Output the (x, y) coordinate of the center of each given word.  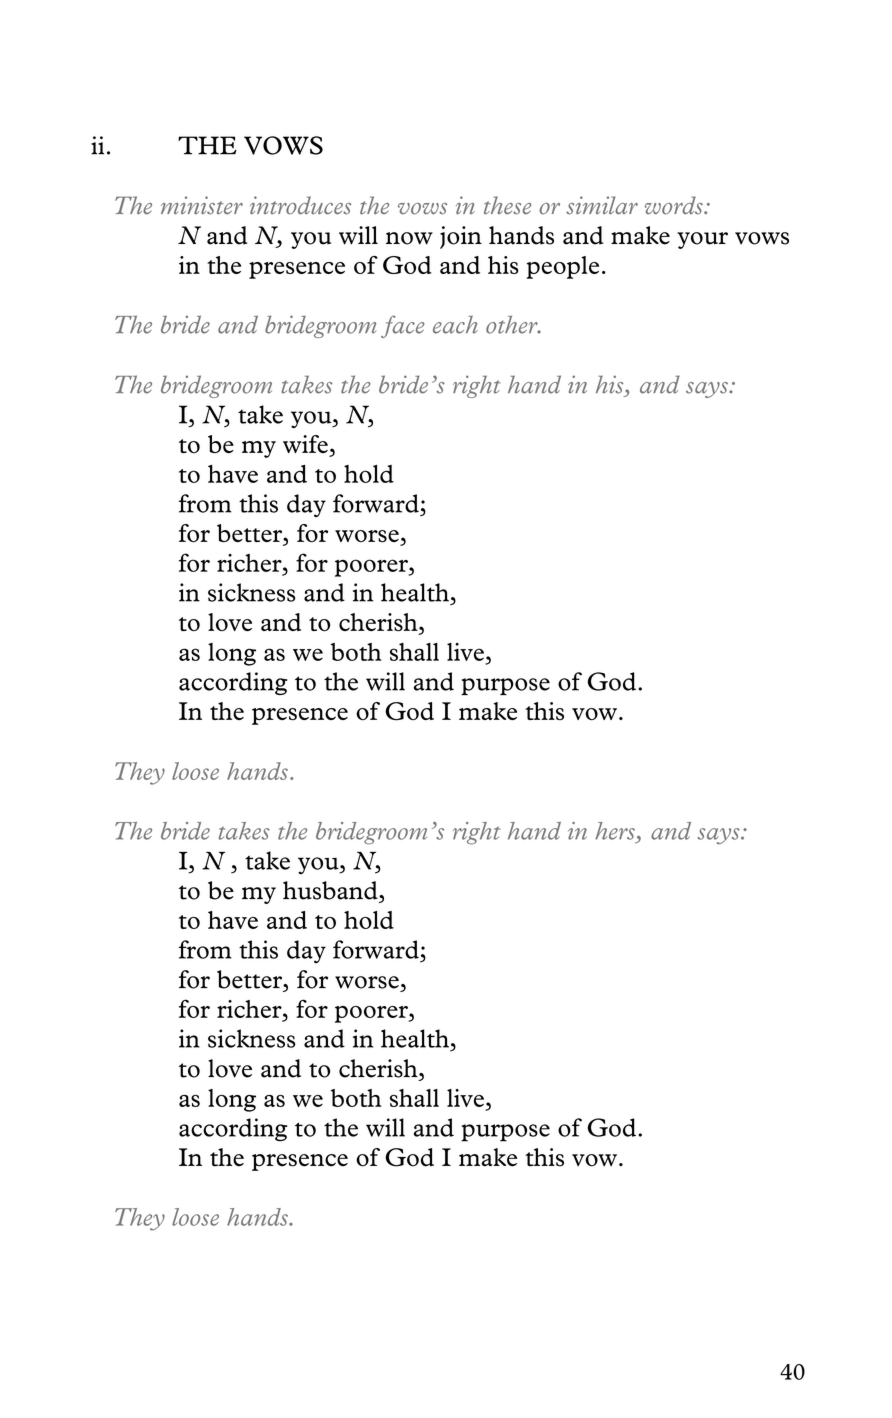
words (675, 205)
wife (305, 444)
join (461, 237)
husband (331, 890)
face (402, 326)
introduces (300, 205)
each (455, 325)
